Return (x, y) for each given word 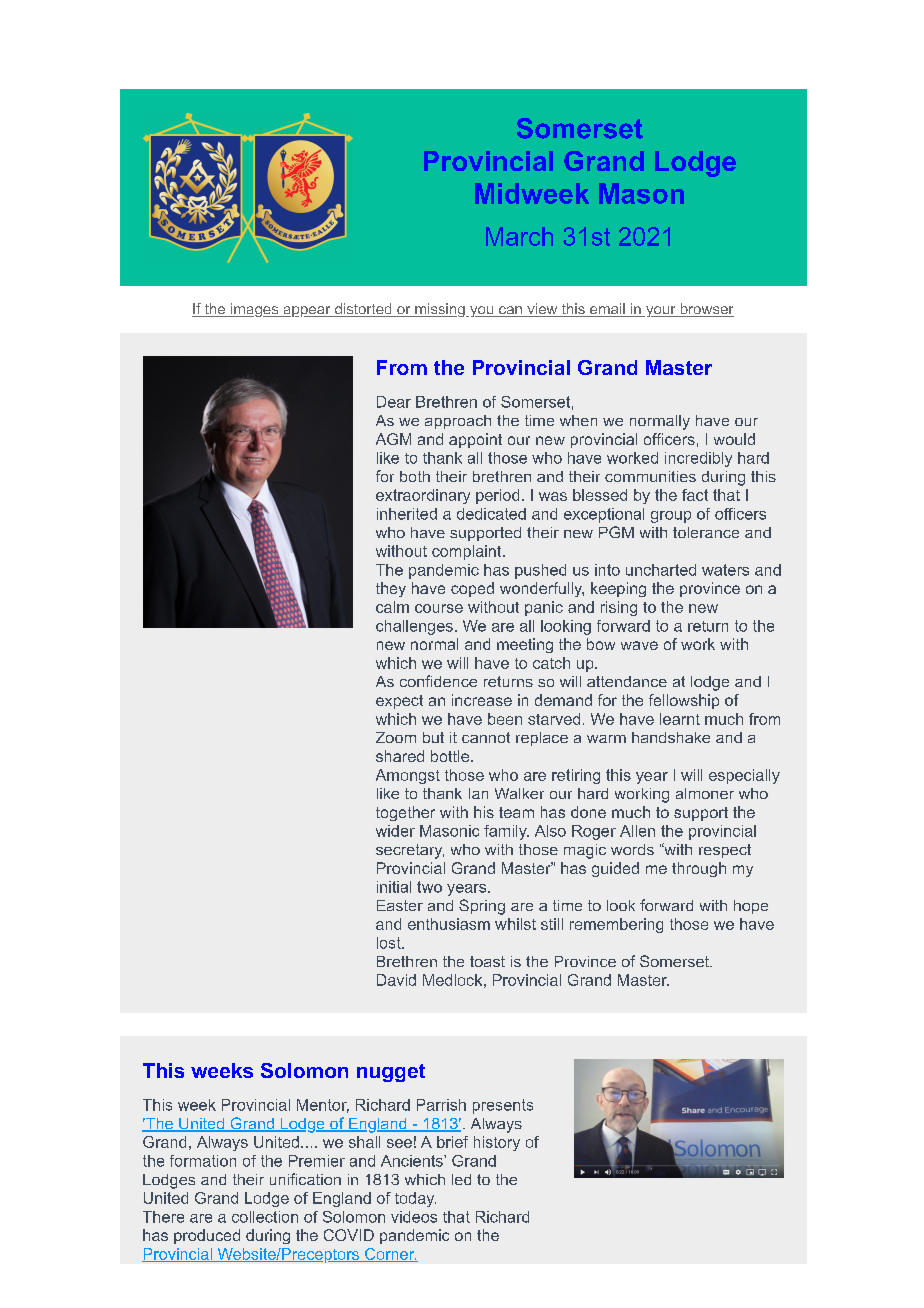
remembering (616, 925)
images (254, 310)
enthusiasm (449, 924)
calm (392, 607)
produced (207, 1236)
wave (639, 645)
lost (390, 943)
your (660, 311)
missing (440, 310)
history (497, 1143)
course (439, 608)
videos (414, 1217)
